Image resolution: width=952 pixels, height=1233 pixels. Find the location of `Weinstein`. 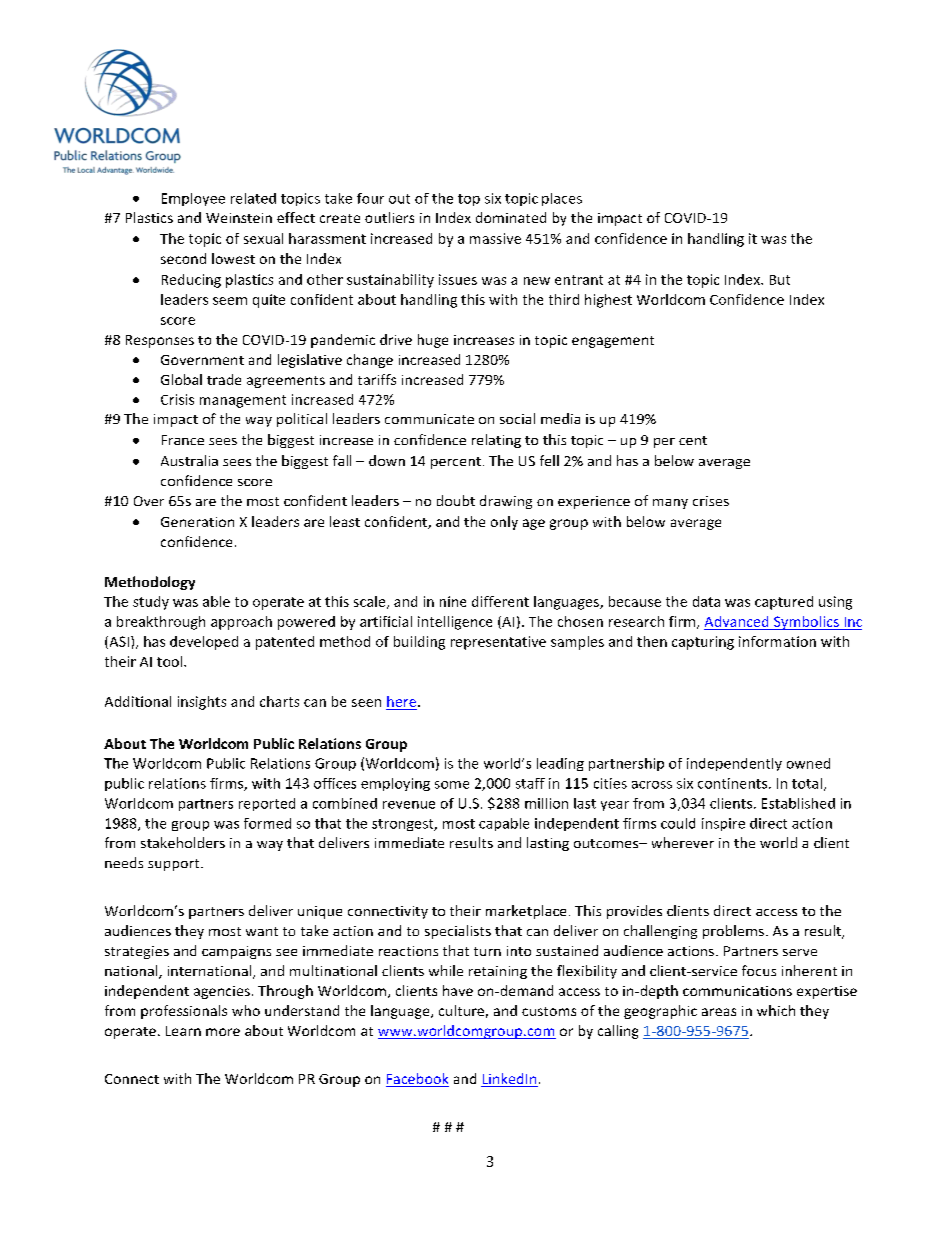

Weinstein is located at coordinates (239, 218).
